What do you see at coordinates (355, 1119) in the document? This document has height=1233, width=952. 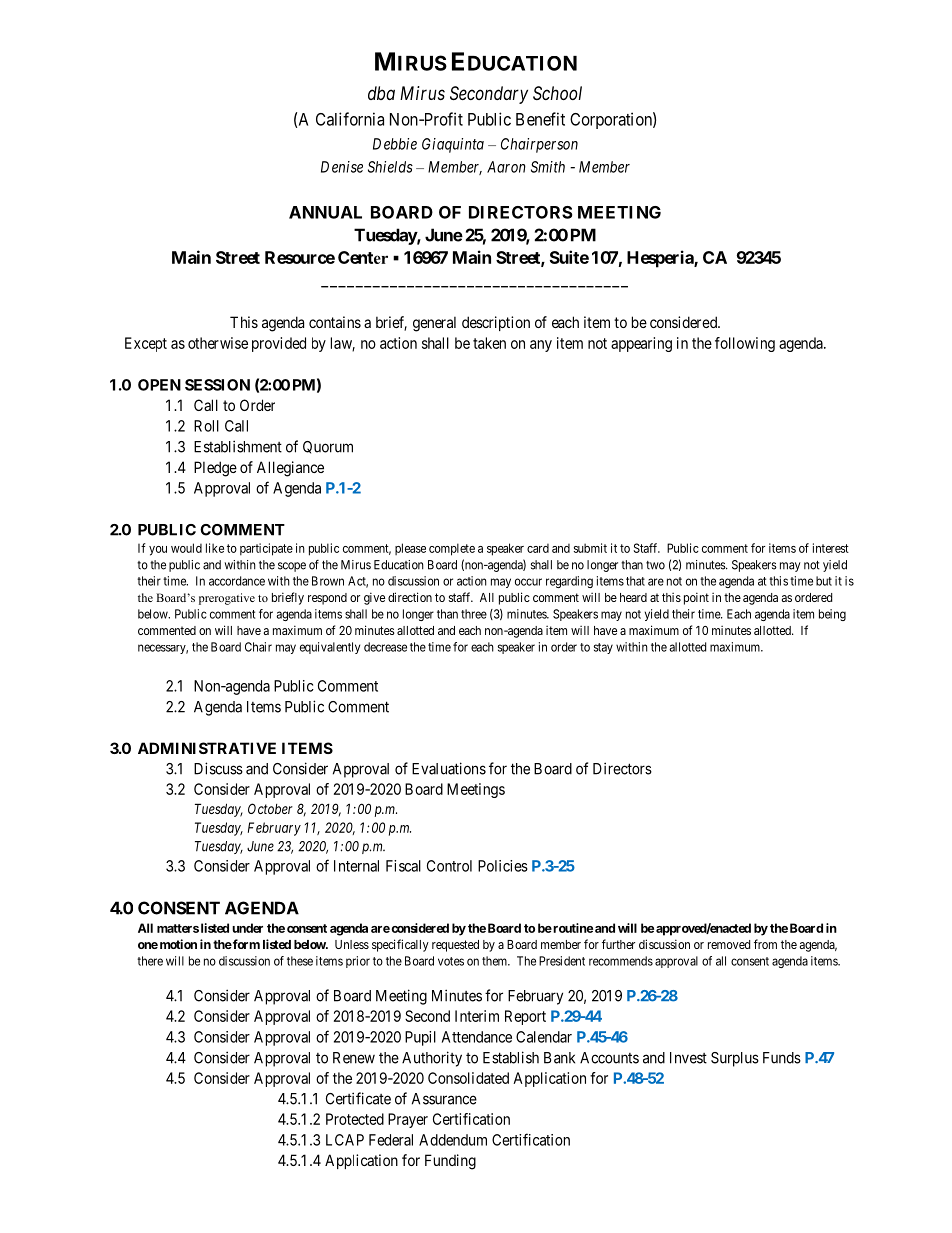 I see `Protected` at bounding box center [355, 1119].
